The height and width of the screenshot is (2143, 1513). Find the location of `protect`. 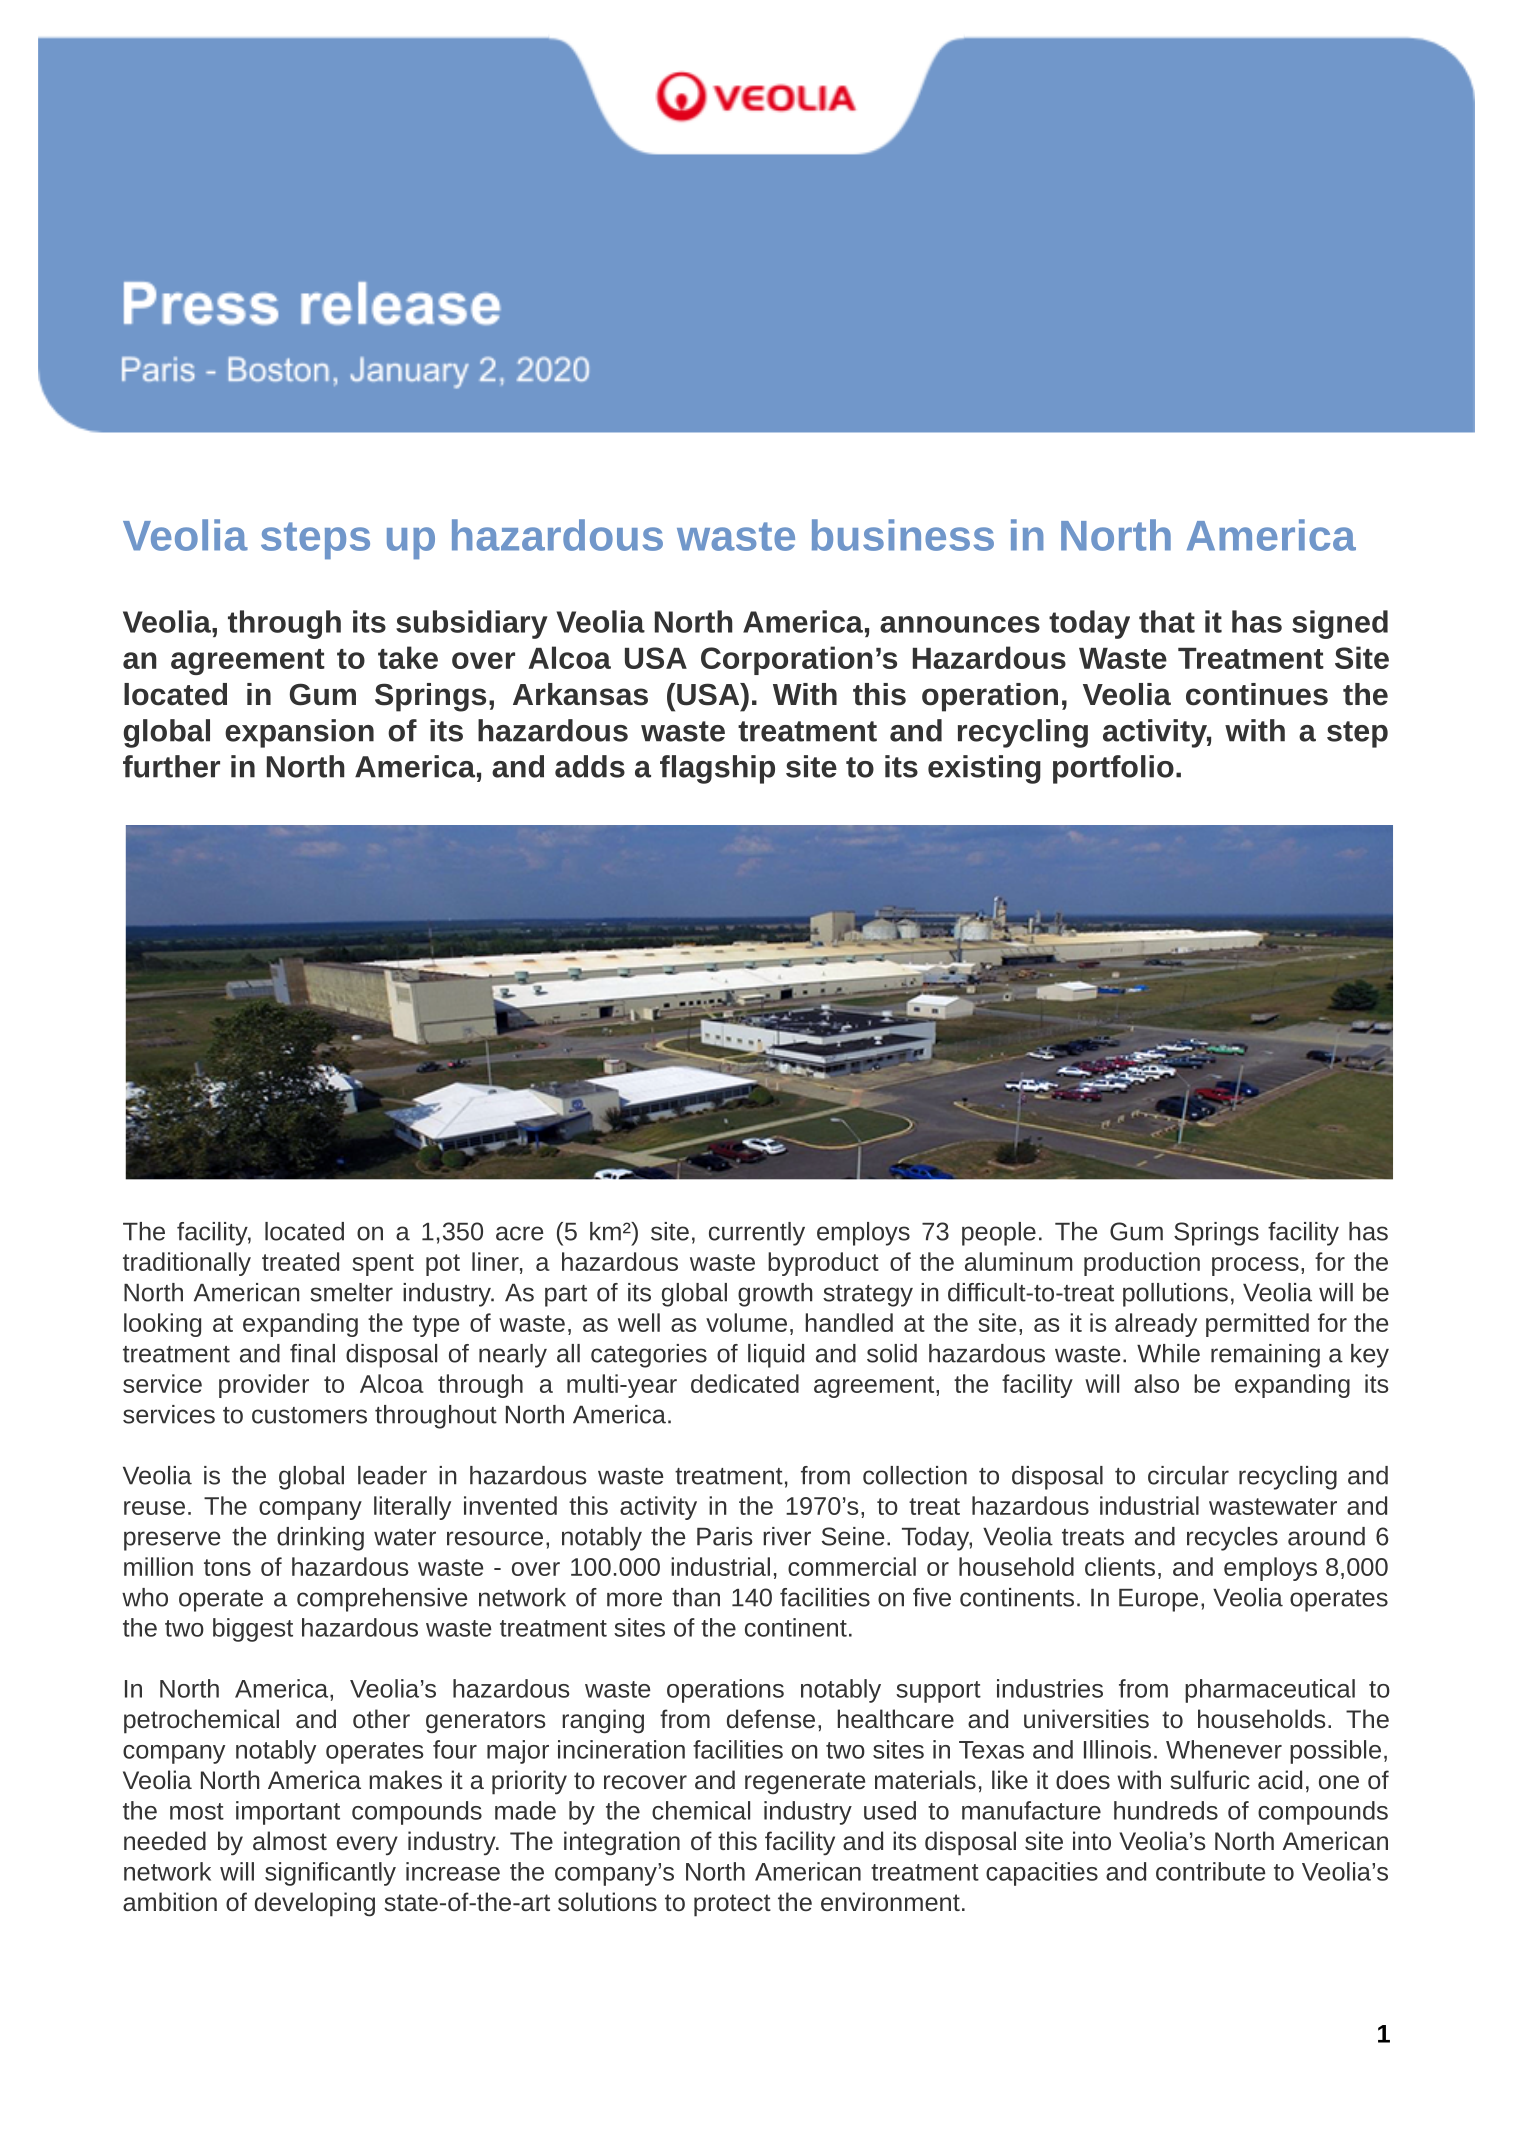

protect is located at coordinates (732, 1905).
